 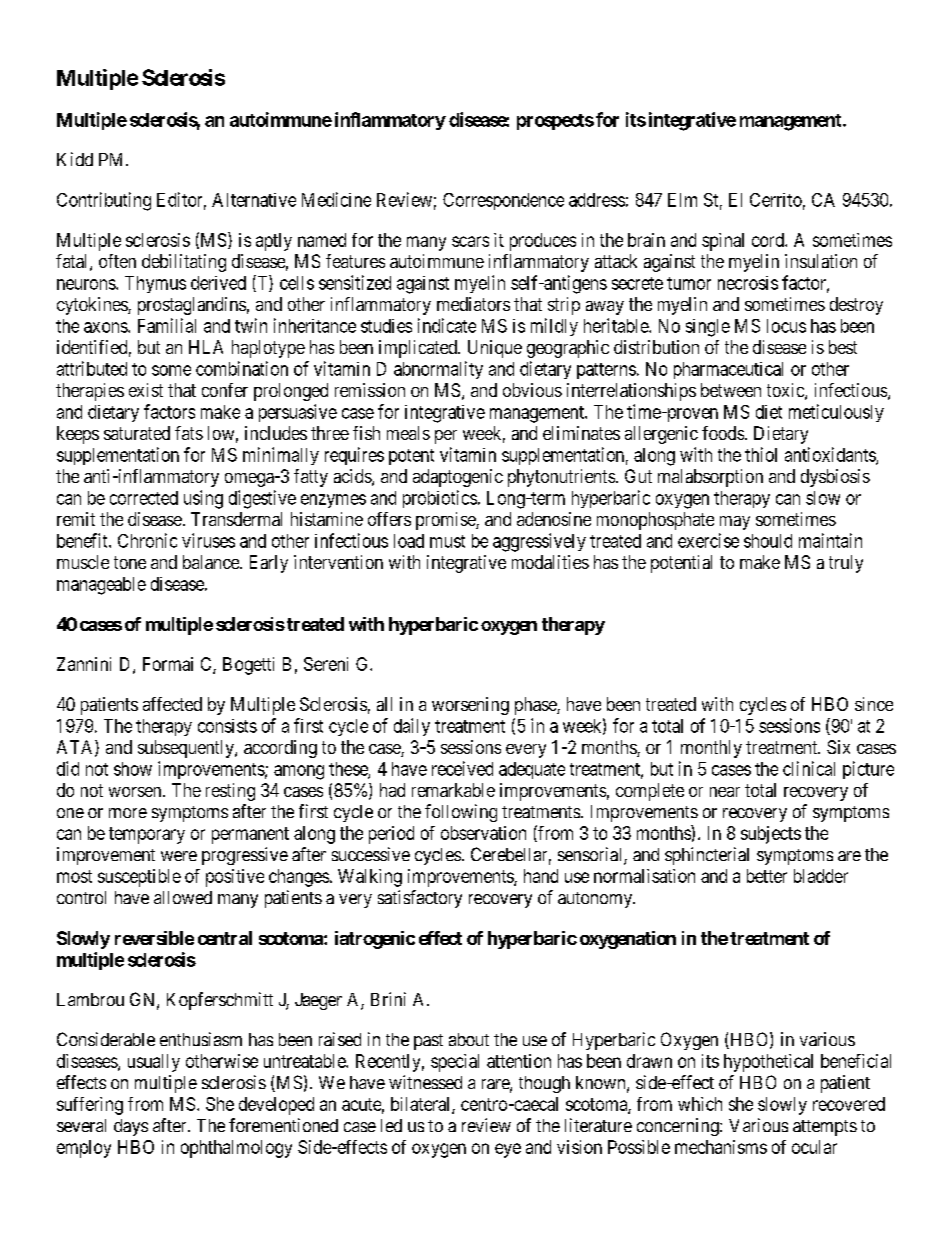 What do you see at coordinates (825, 1128) in the page?
I see `attempts` at bounding box center [825, 1128].
